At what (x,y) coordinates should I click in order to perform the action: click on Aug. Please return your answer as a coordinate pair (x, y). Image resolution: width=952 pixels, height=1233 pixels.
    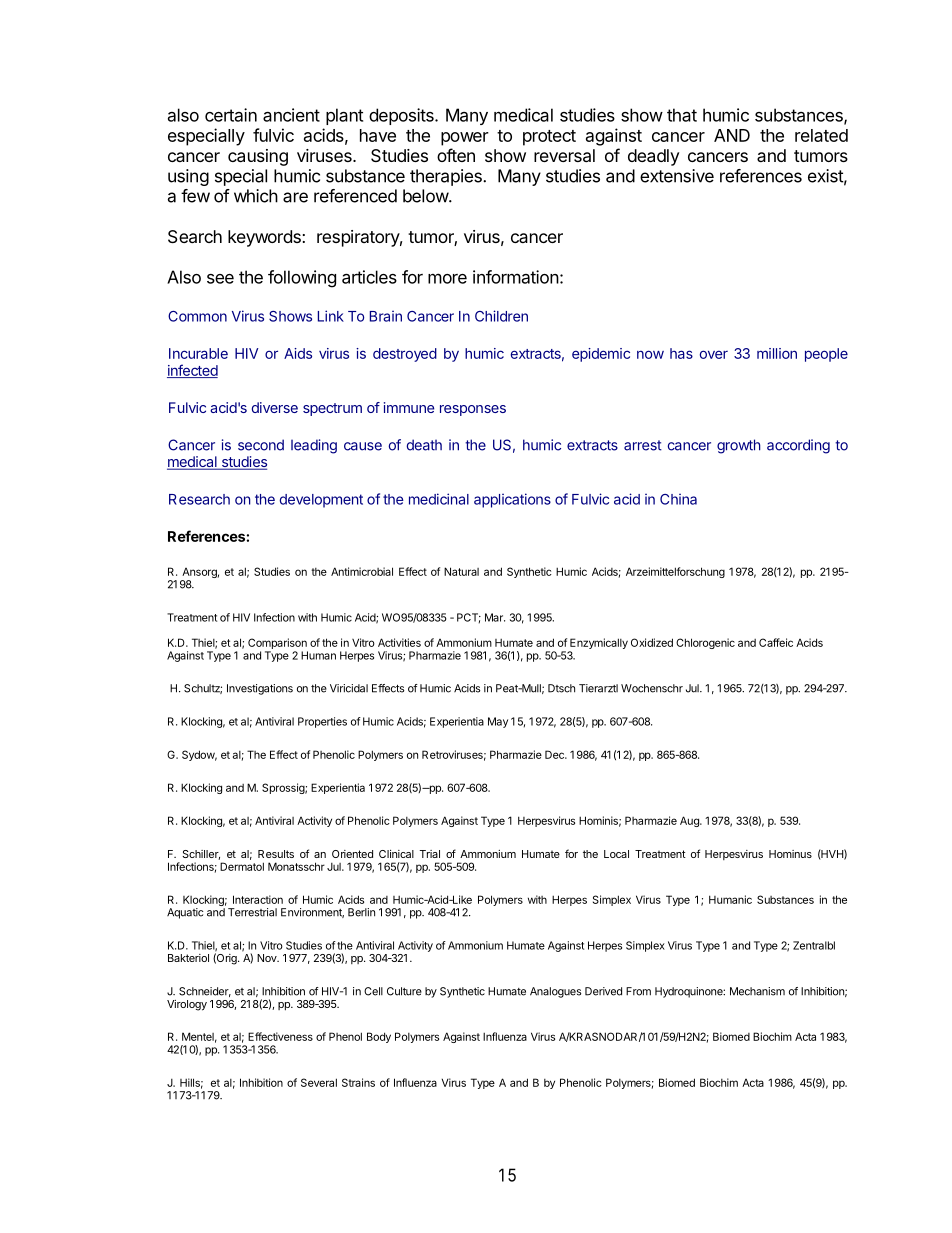
    Looking at the image, I should click on (690, 821).
